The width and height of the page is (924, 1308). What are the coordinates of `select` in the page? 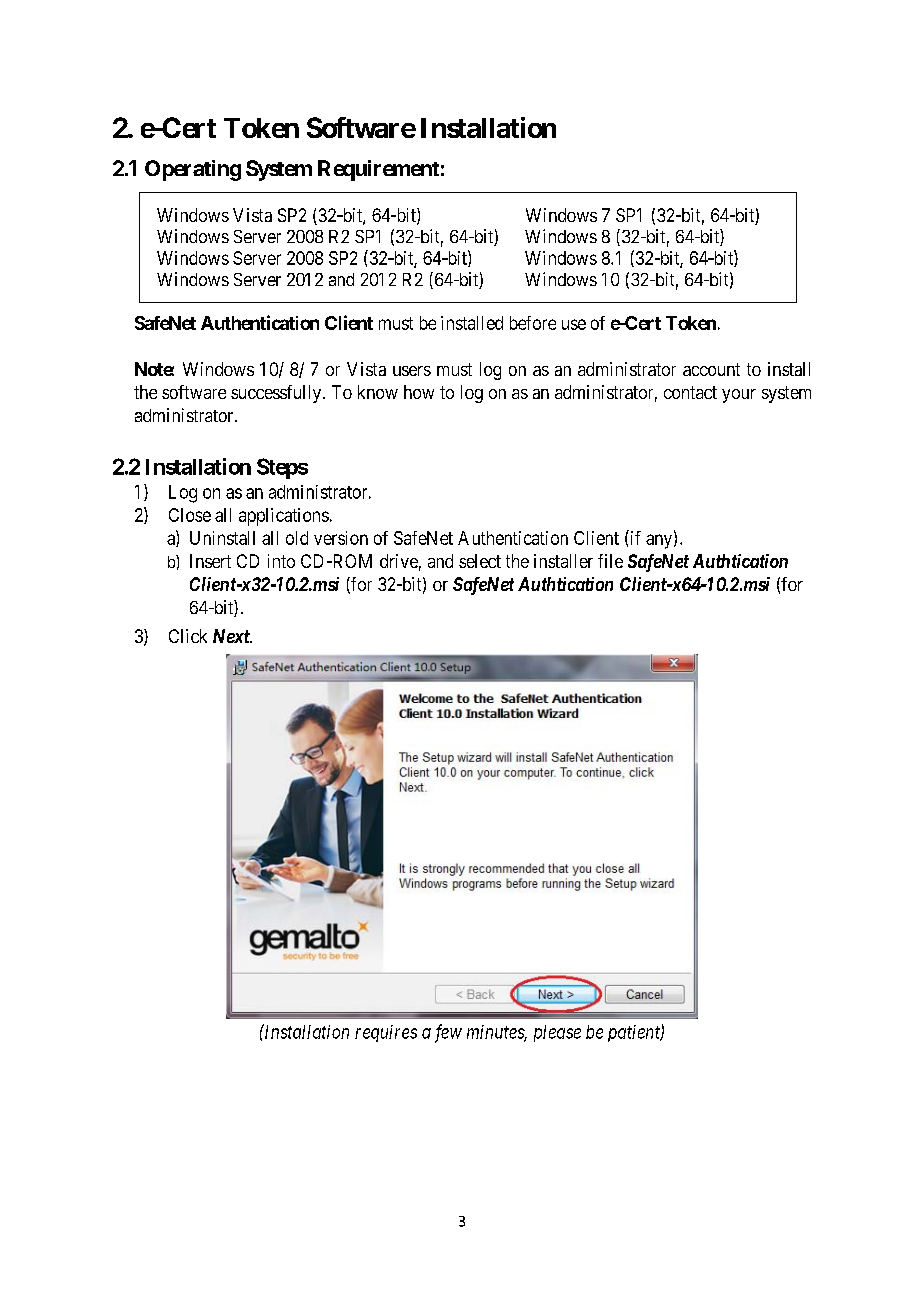 It's located at (480, 561).
